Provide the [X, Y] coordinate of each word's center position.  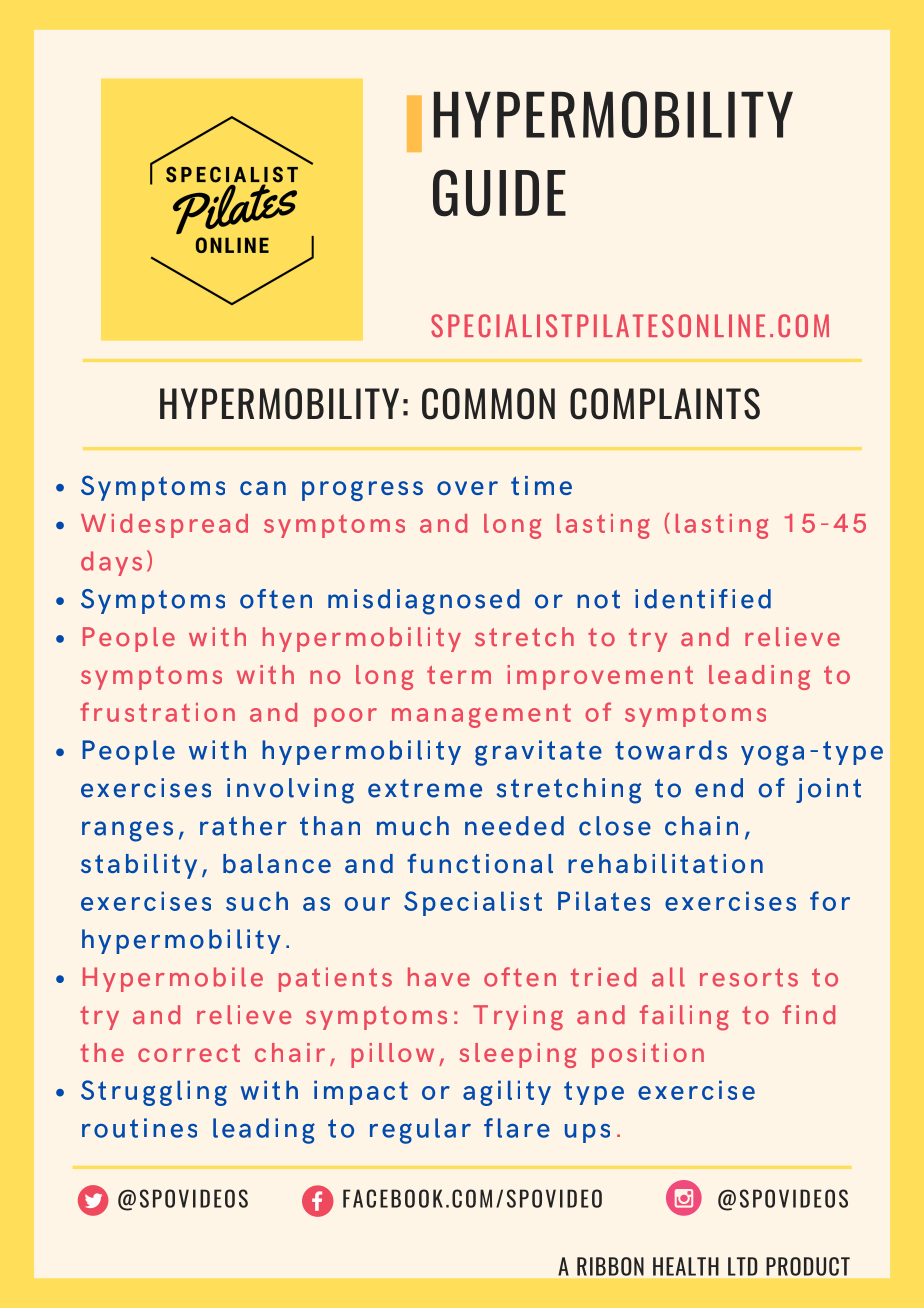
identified [703, 599]
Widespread [164, 526]
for [830, 901]
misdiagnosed [424, 602]
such [257, 901]
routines [139, 1128]
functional [480, 863]
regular [420, 1131]
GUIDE [499, 193]
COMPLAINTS [665, 404]
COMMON [488, 404]
